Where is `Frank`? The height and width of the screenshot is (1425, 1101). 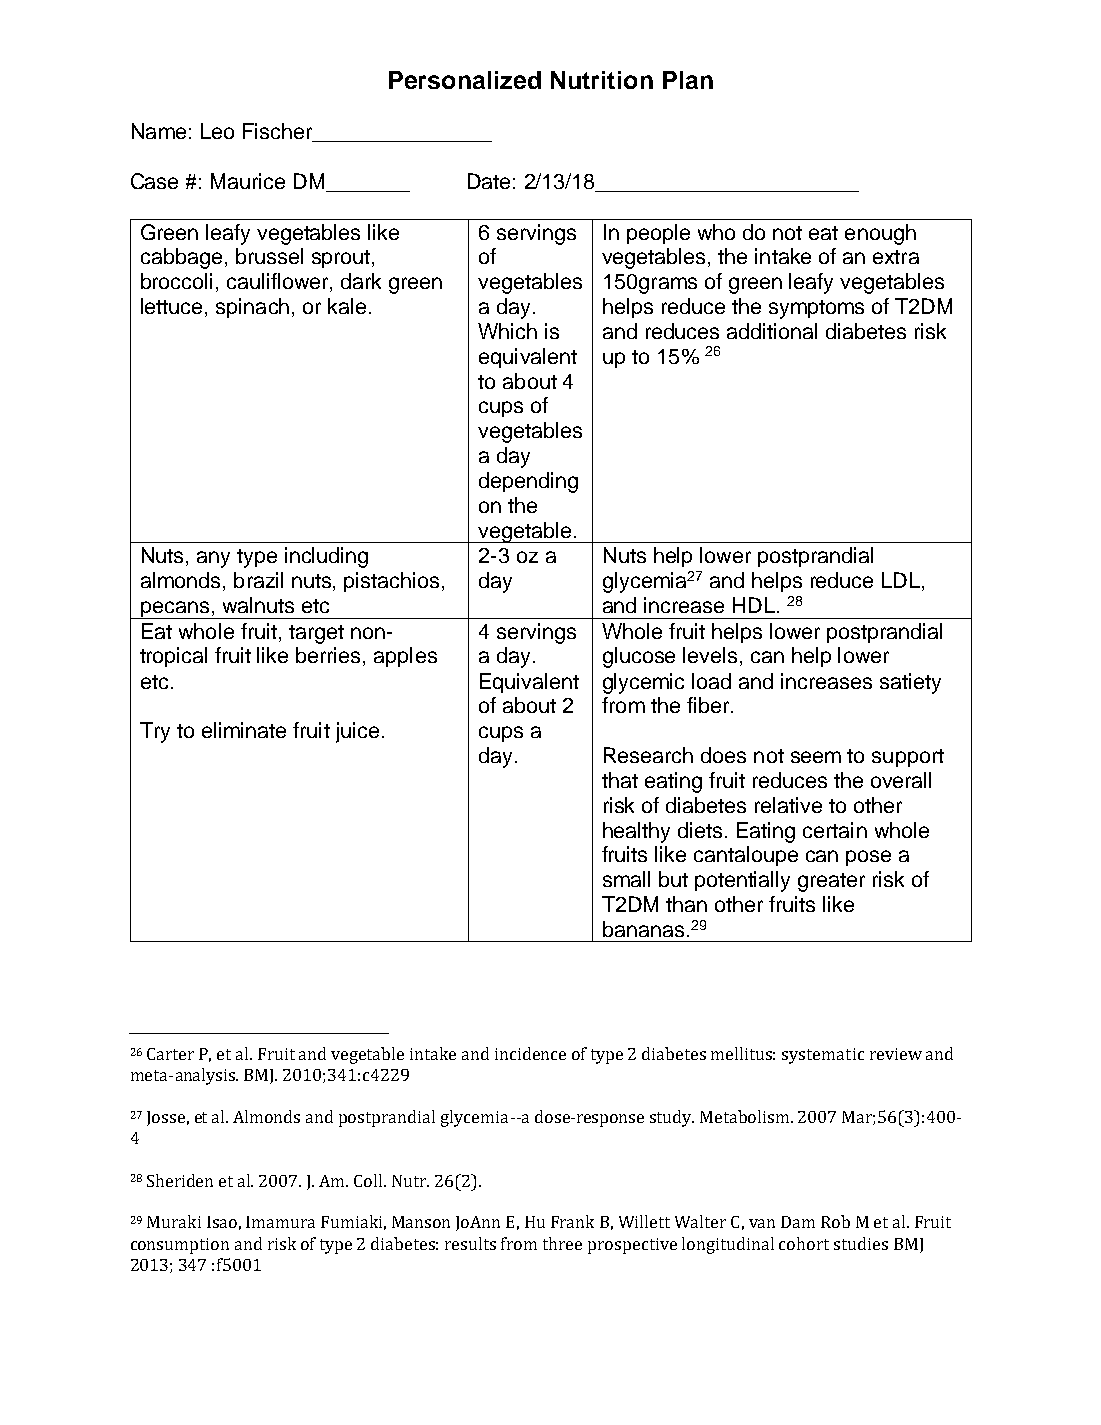
Frank is located at coordinates (572, 1221).
